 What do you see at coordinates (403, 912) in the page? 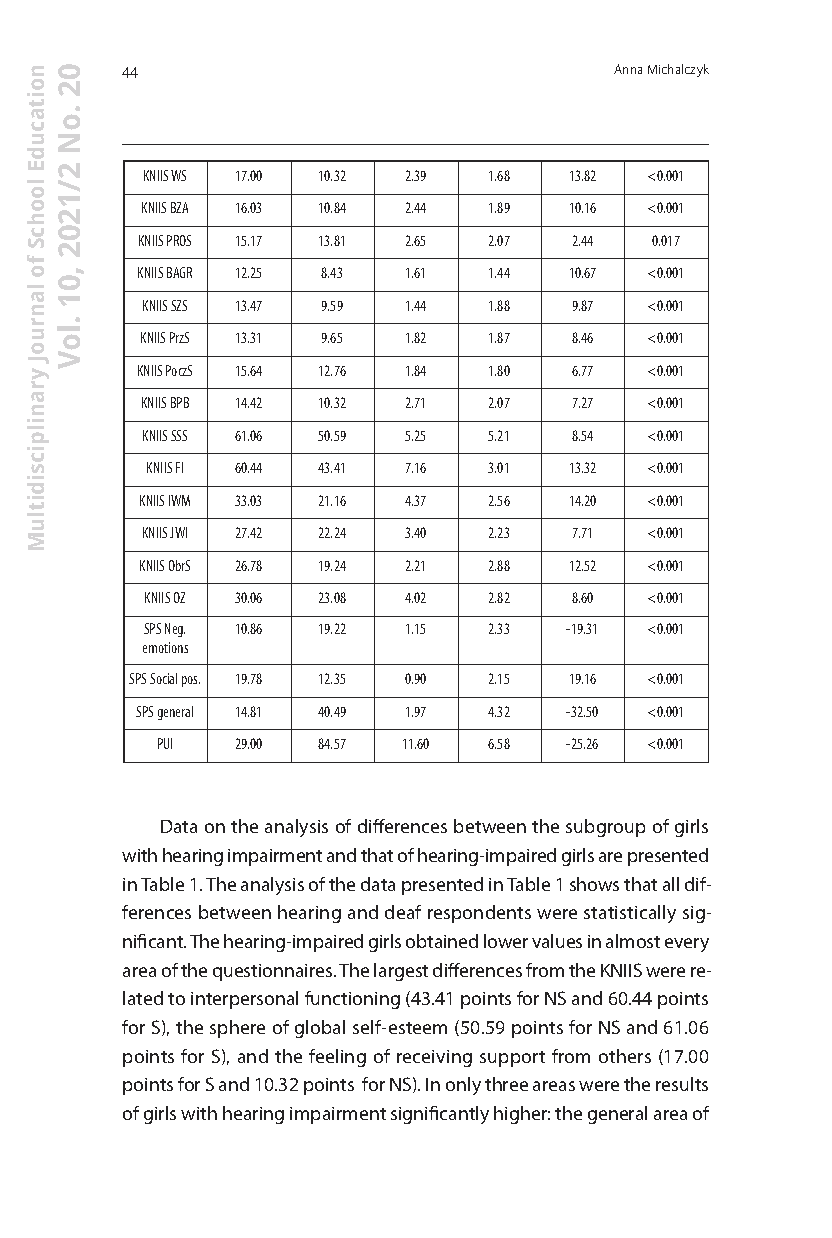
I see `deaf` at bounding box center [403, 912].
